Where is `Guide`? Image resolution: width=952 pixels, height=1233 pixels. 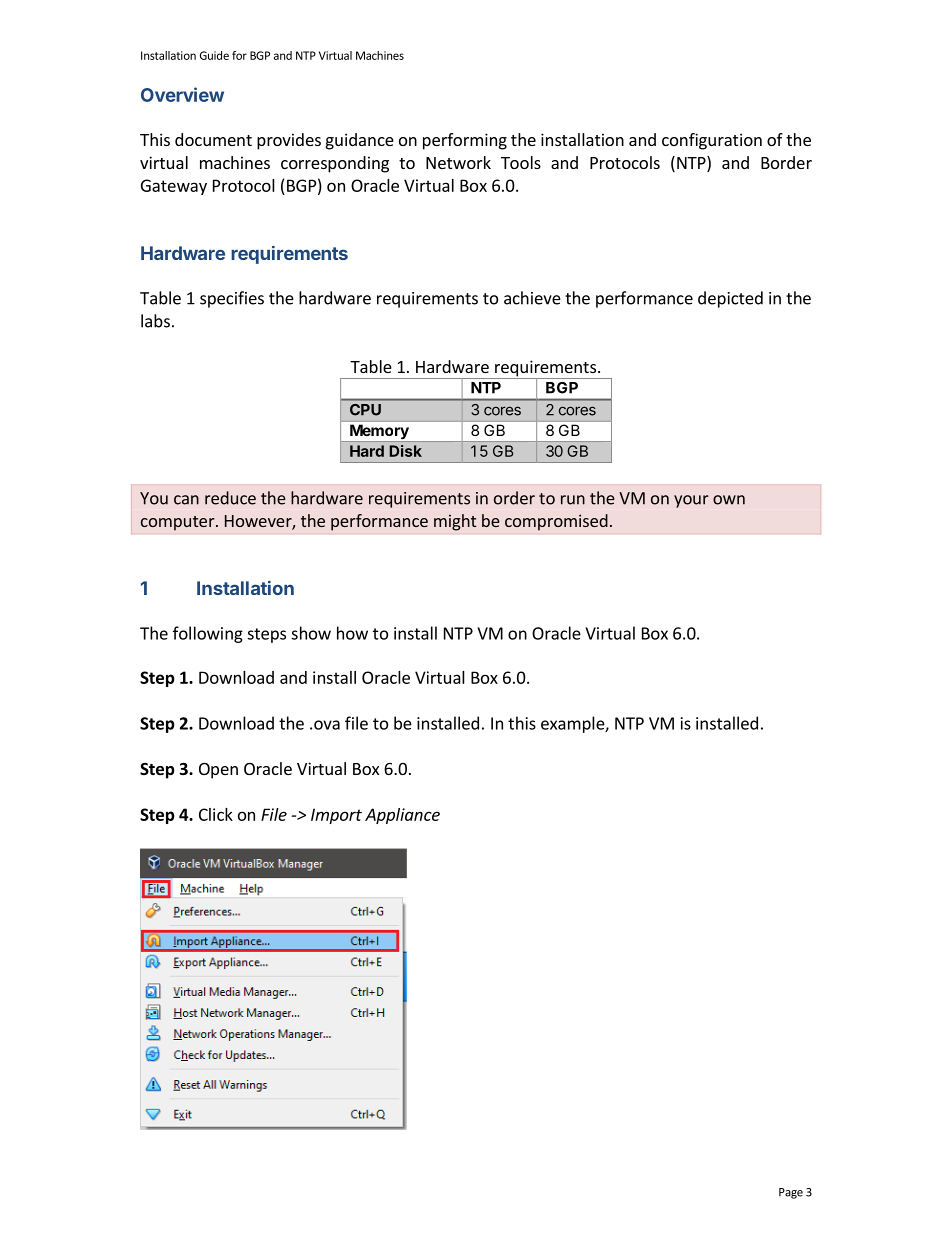
Guide is located at coordinates (214, 55).
